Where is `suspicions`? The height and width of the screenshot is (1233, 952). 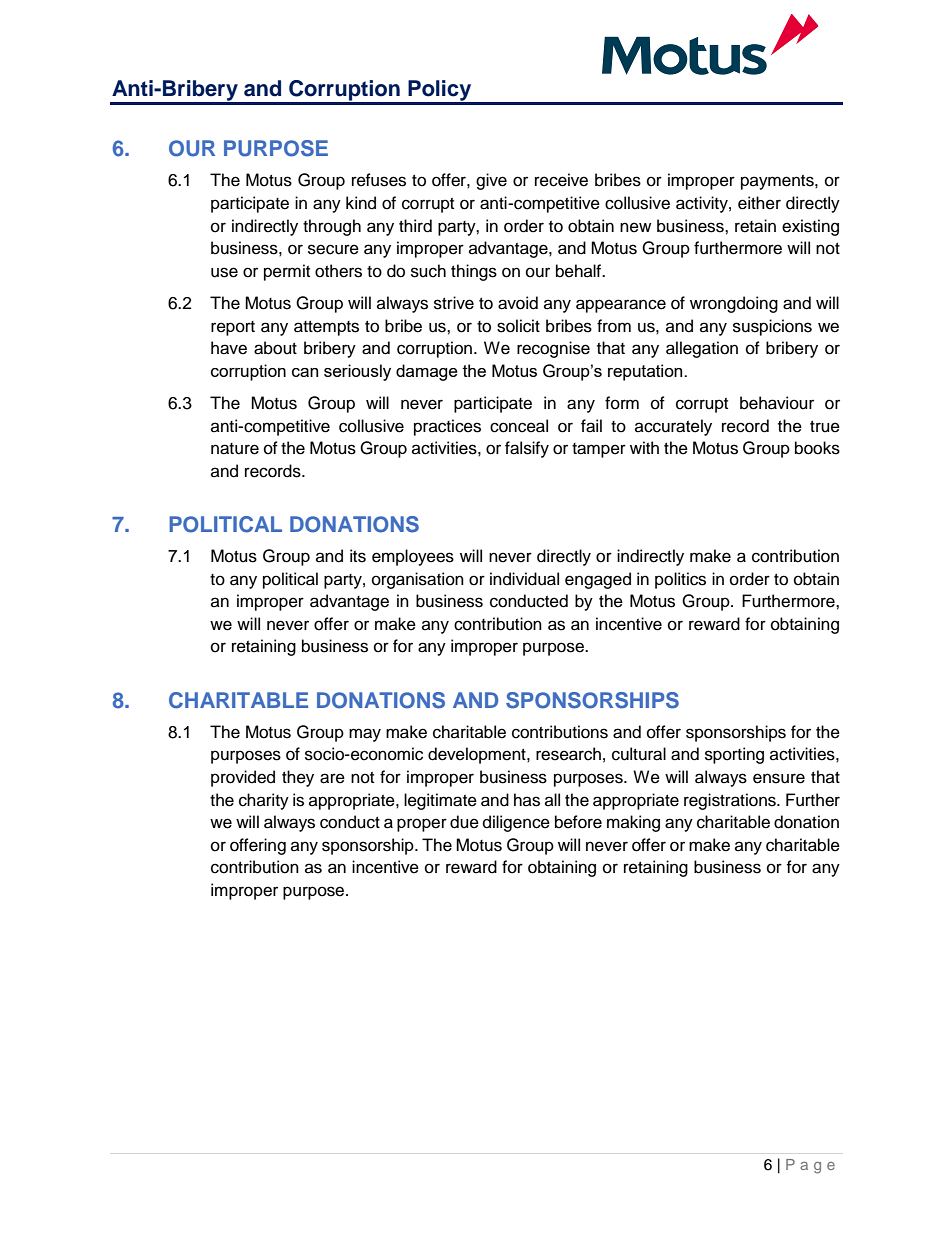 suspicions is located at coordinates (772, 327).
